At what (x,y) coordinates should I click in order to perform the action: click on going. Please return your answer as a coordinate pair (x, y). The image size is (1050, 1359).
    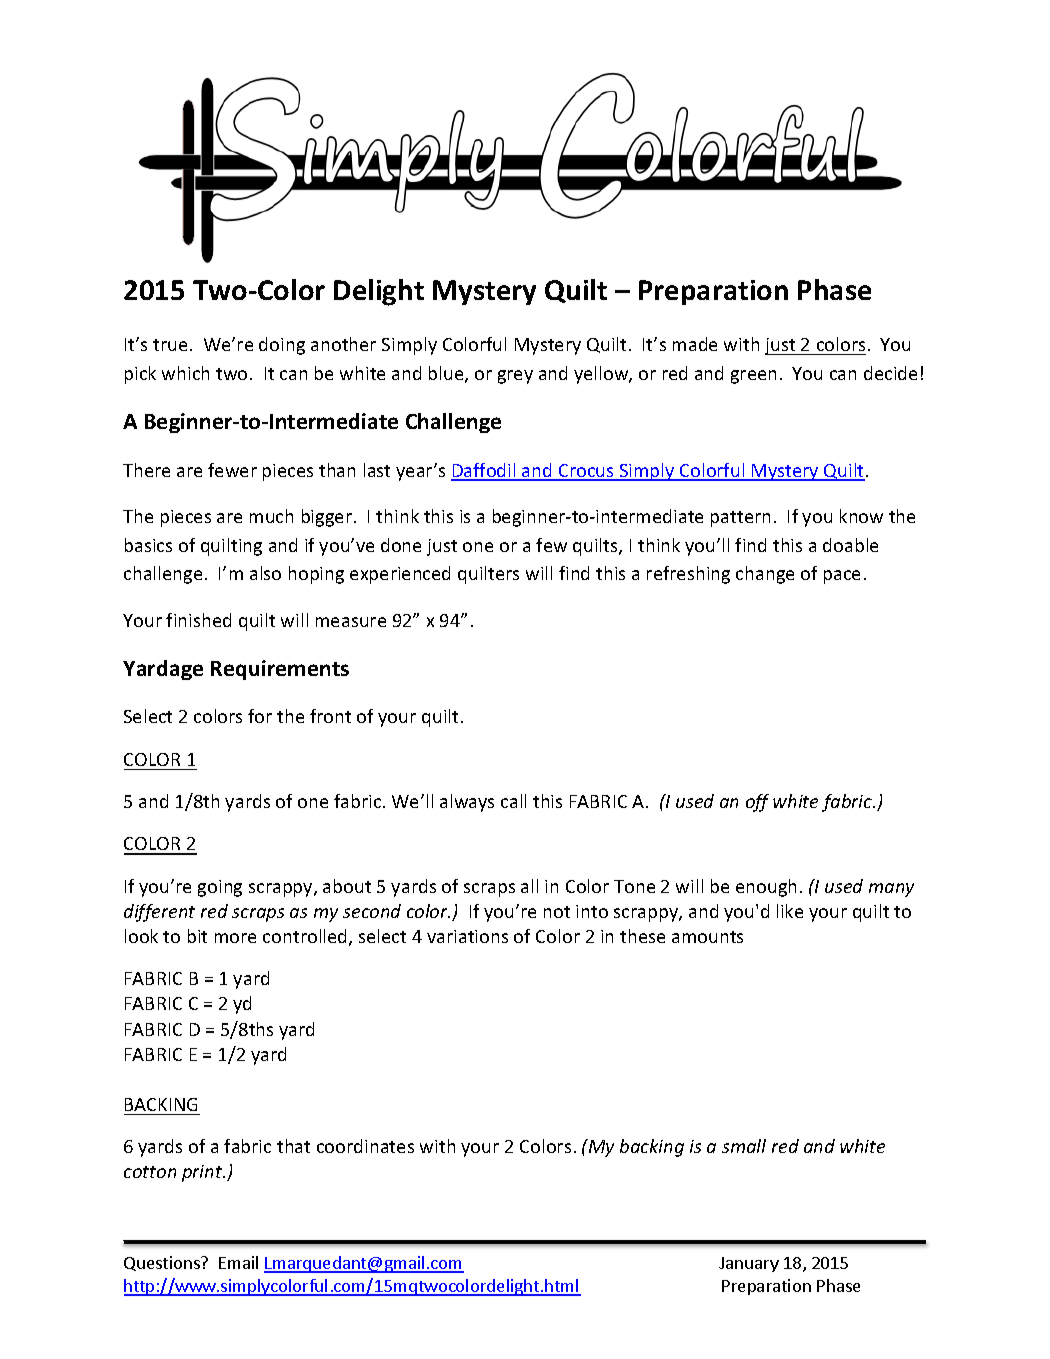
    Looking at the image, I should click on (220, 888).
